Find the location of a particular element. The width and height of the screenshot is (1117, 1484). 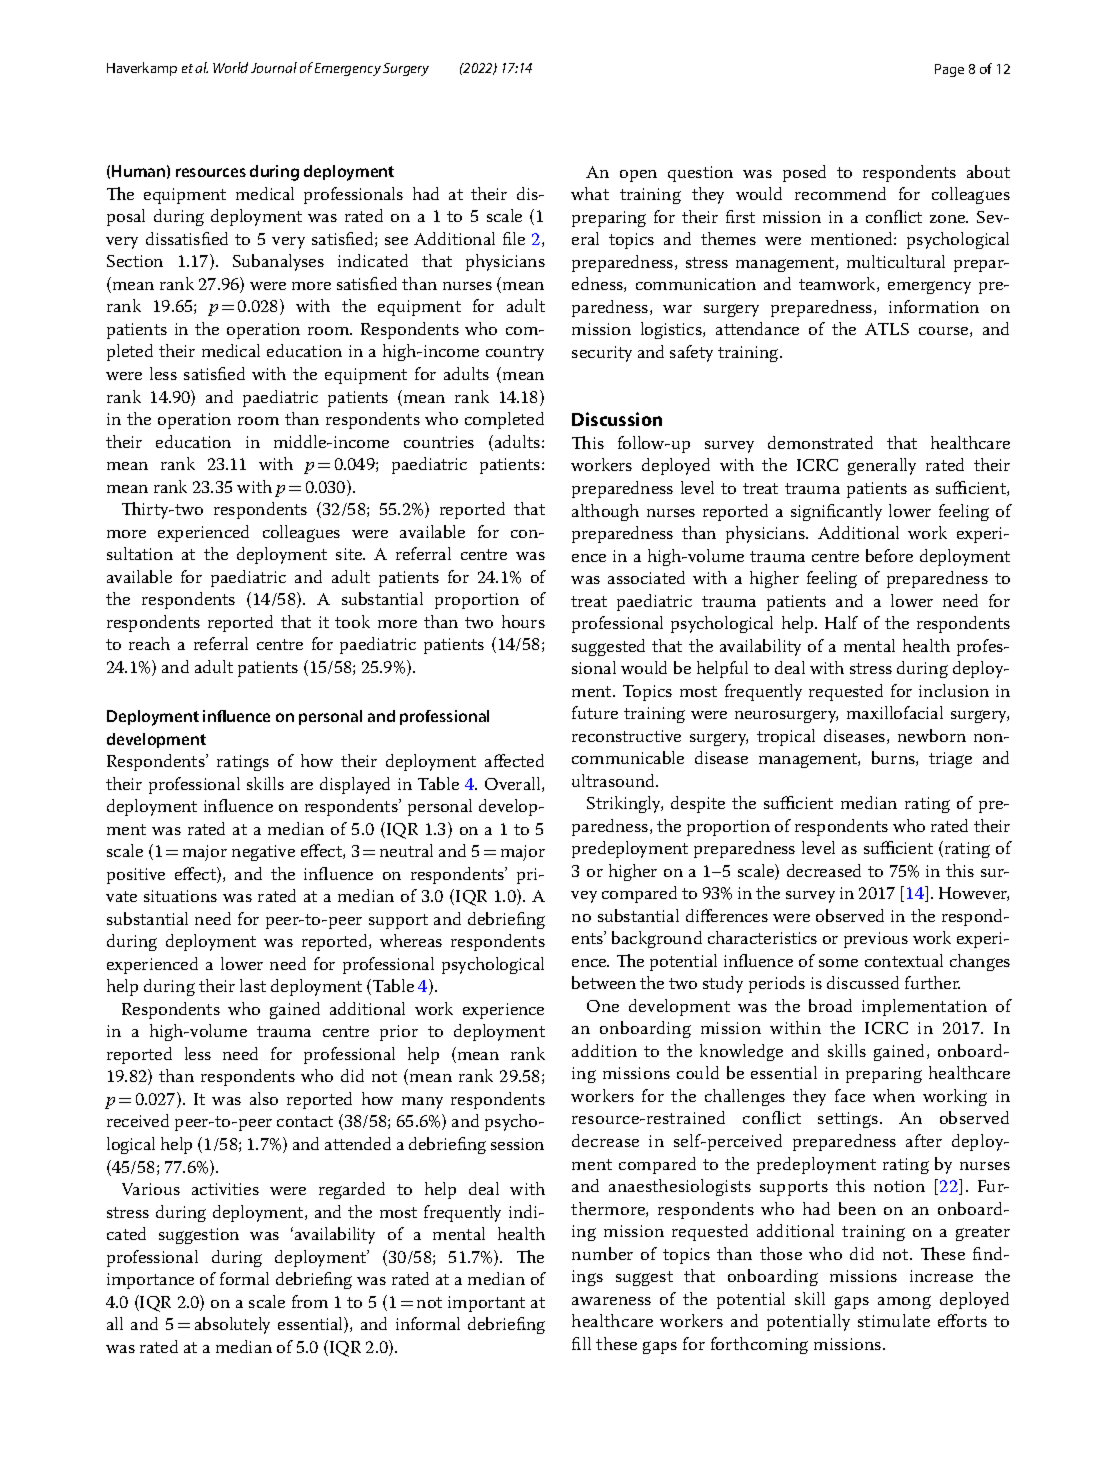

last is located at coordinates (253, 985).
